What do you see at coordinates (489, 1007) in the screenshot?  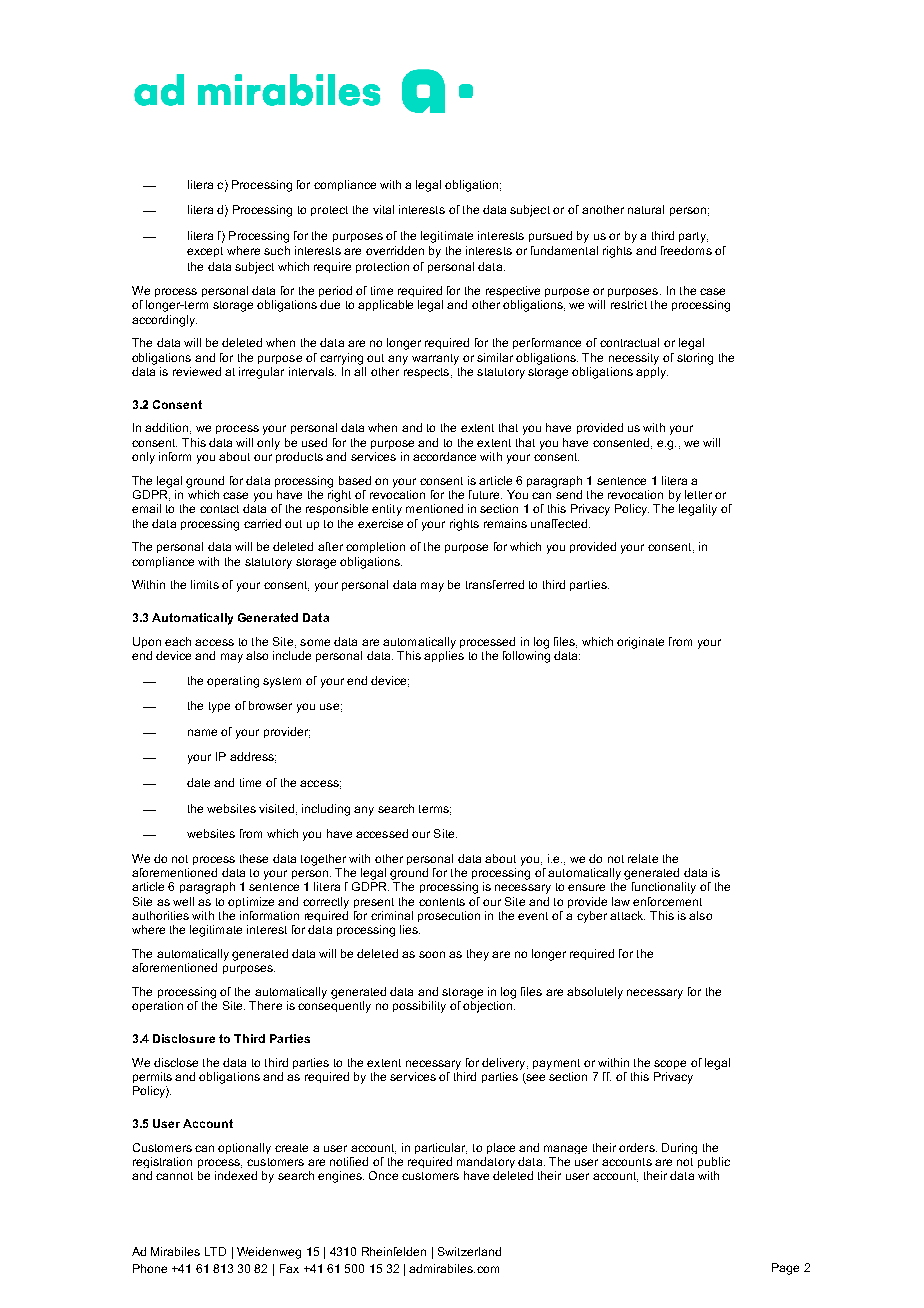 I see `objection` at bounding box center [489, 1007].
